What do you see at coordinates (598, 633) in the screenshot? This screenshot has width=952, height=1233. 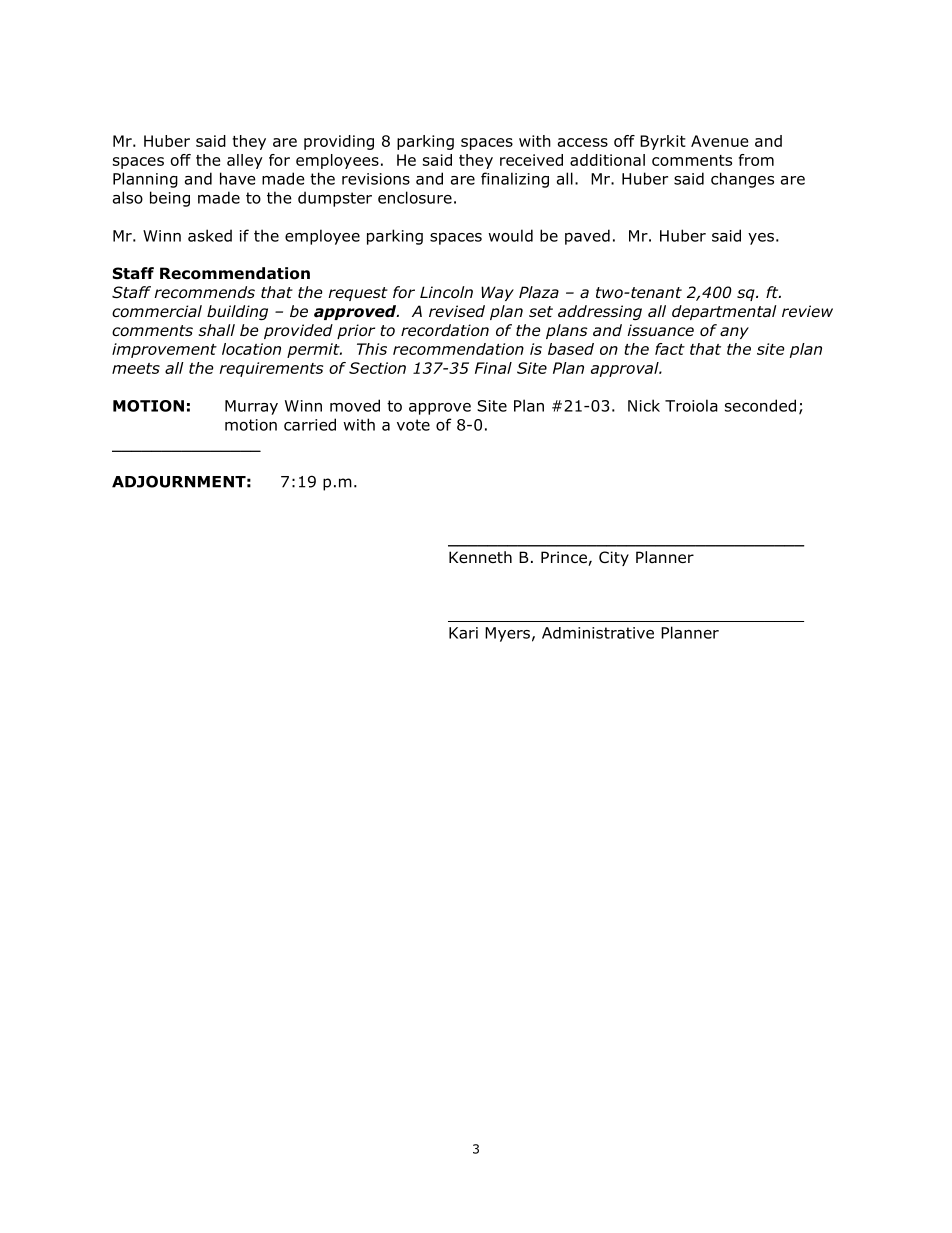 I see `Administrative` at bounding box center [598, 633].
